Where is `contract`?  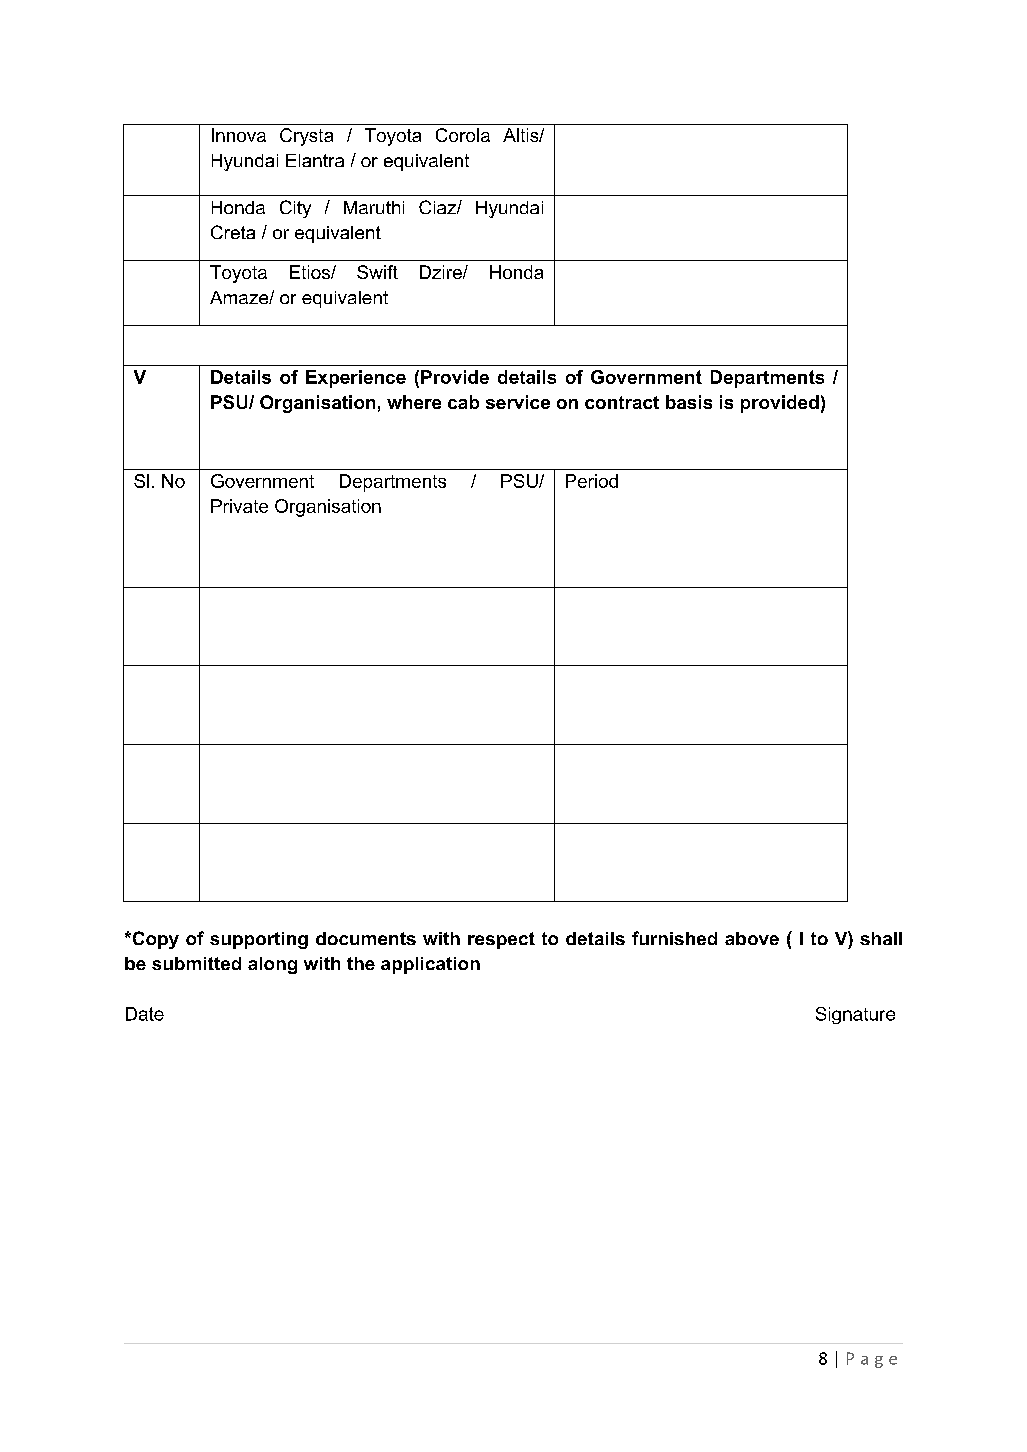
contract is located at coordinates (622, 402).
